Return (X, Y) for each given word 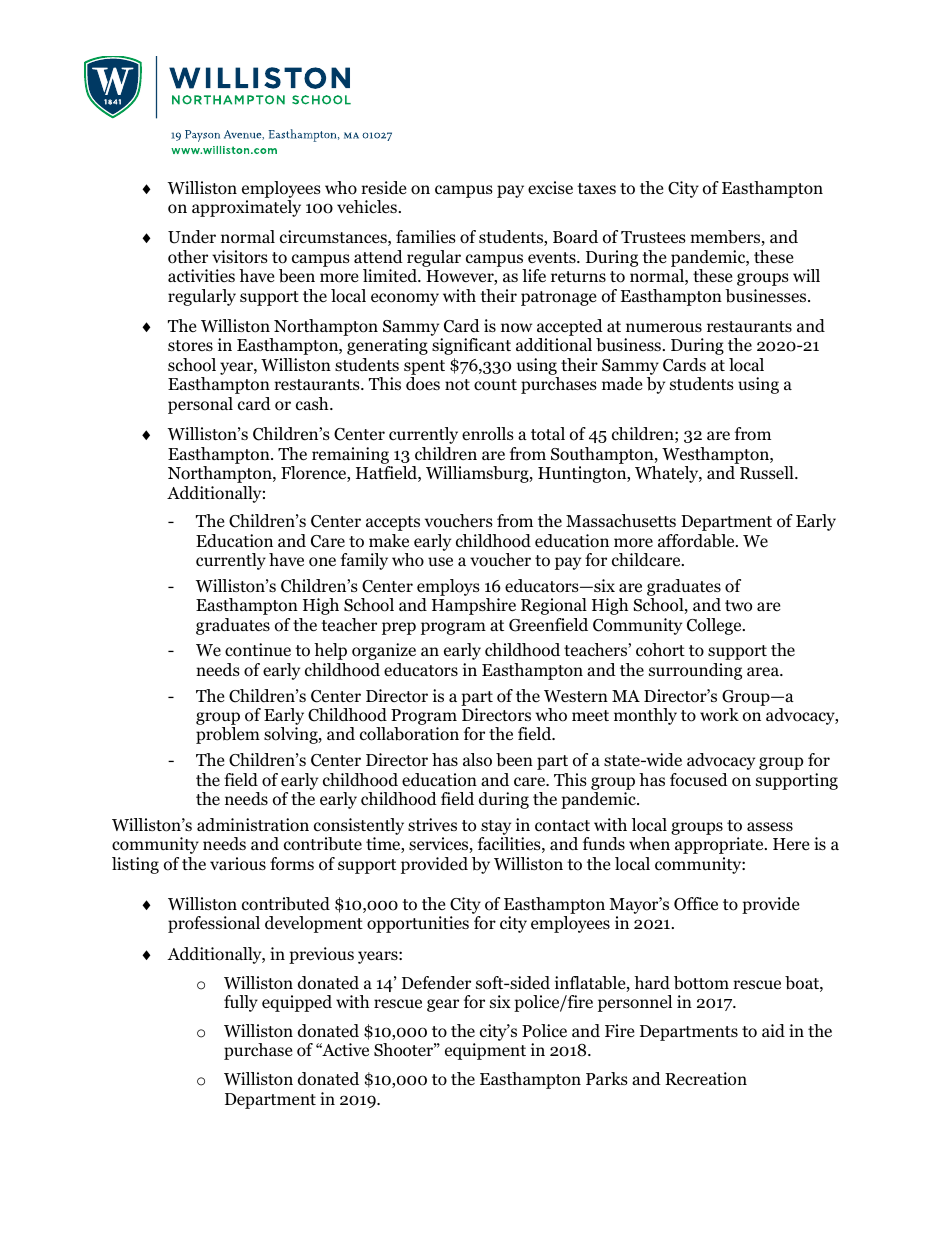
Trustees (653, 237)
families (426, 236)
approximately (246, 208)
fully (241, 1003)
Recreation (706, 1079)
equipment (485, 1051)
